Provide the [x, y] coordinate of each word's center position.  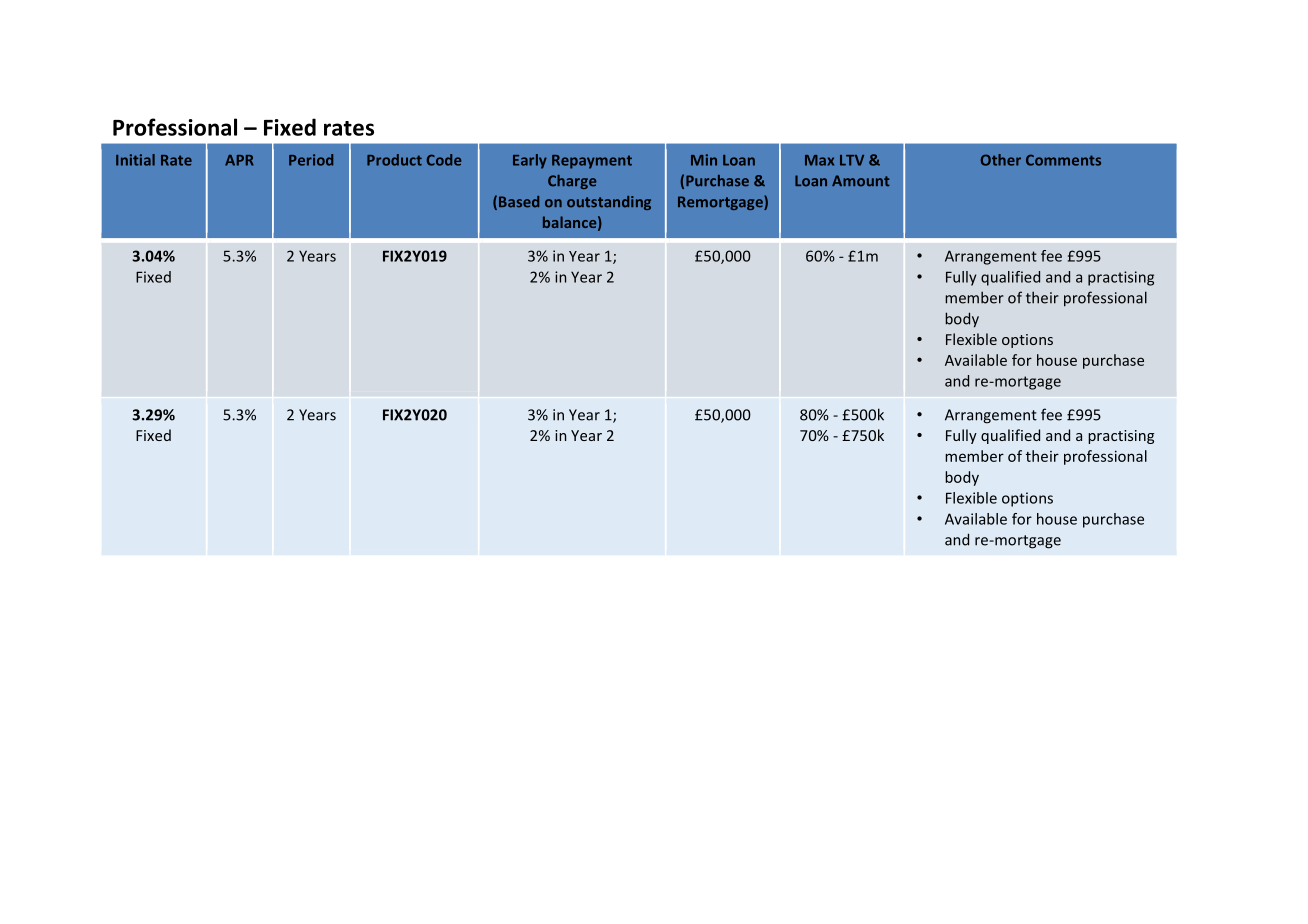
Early [530, 161]
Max [819, 160]
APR [239, 160]
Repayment [592, 162]
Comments [1063, 160]
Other [1001, 160]
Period [311, 160]
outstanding [609, 203]
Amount [861, 181]
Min [704, 160]
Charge [572, 182]
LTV [852, 160]
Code [444, 160]
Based [519, 202]
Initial [135, 160]
